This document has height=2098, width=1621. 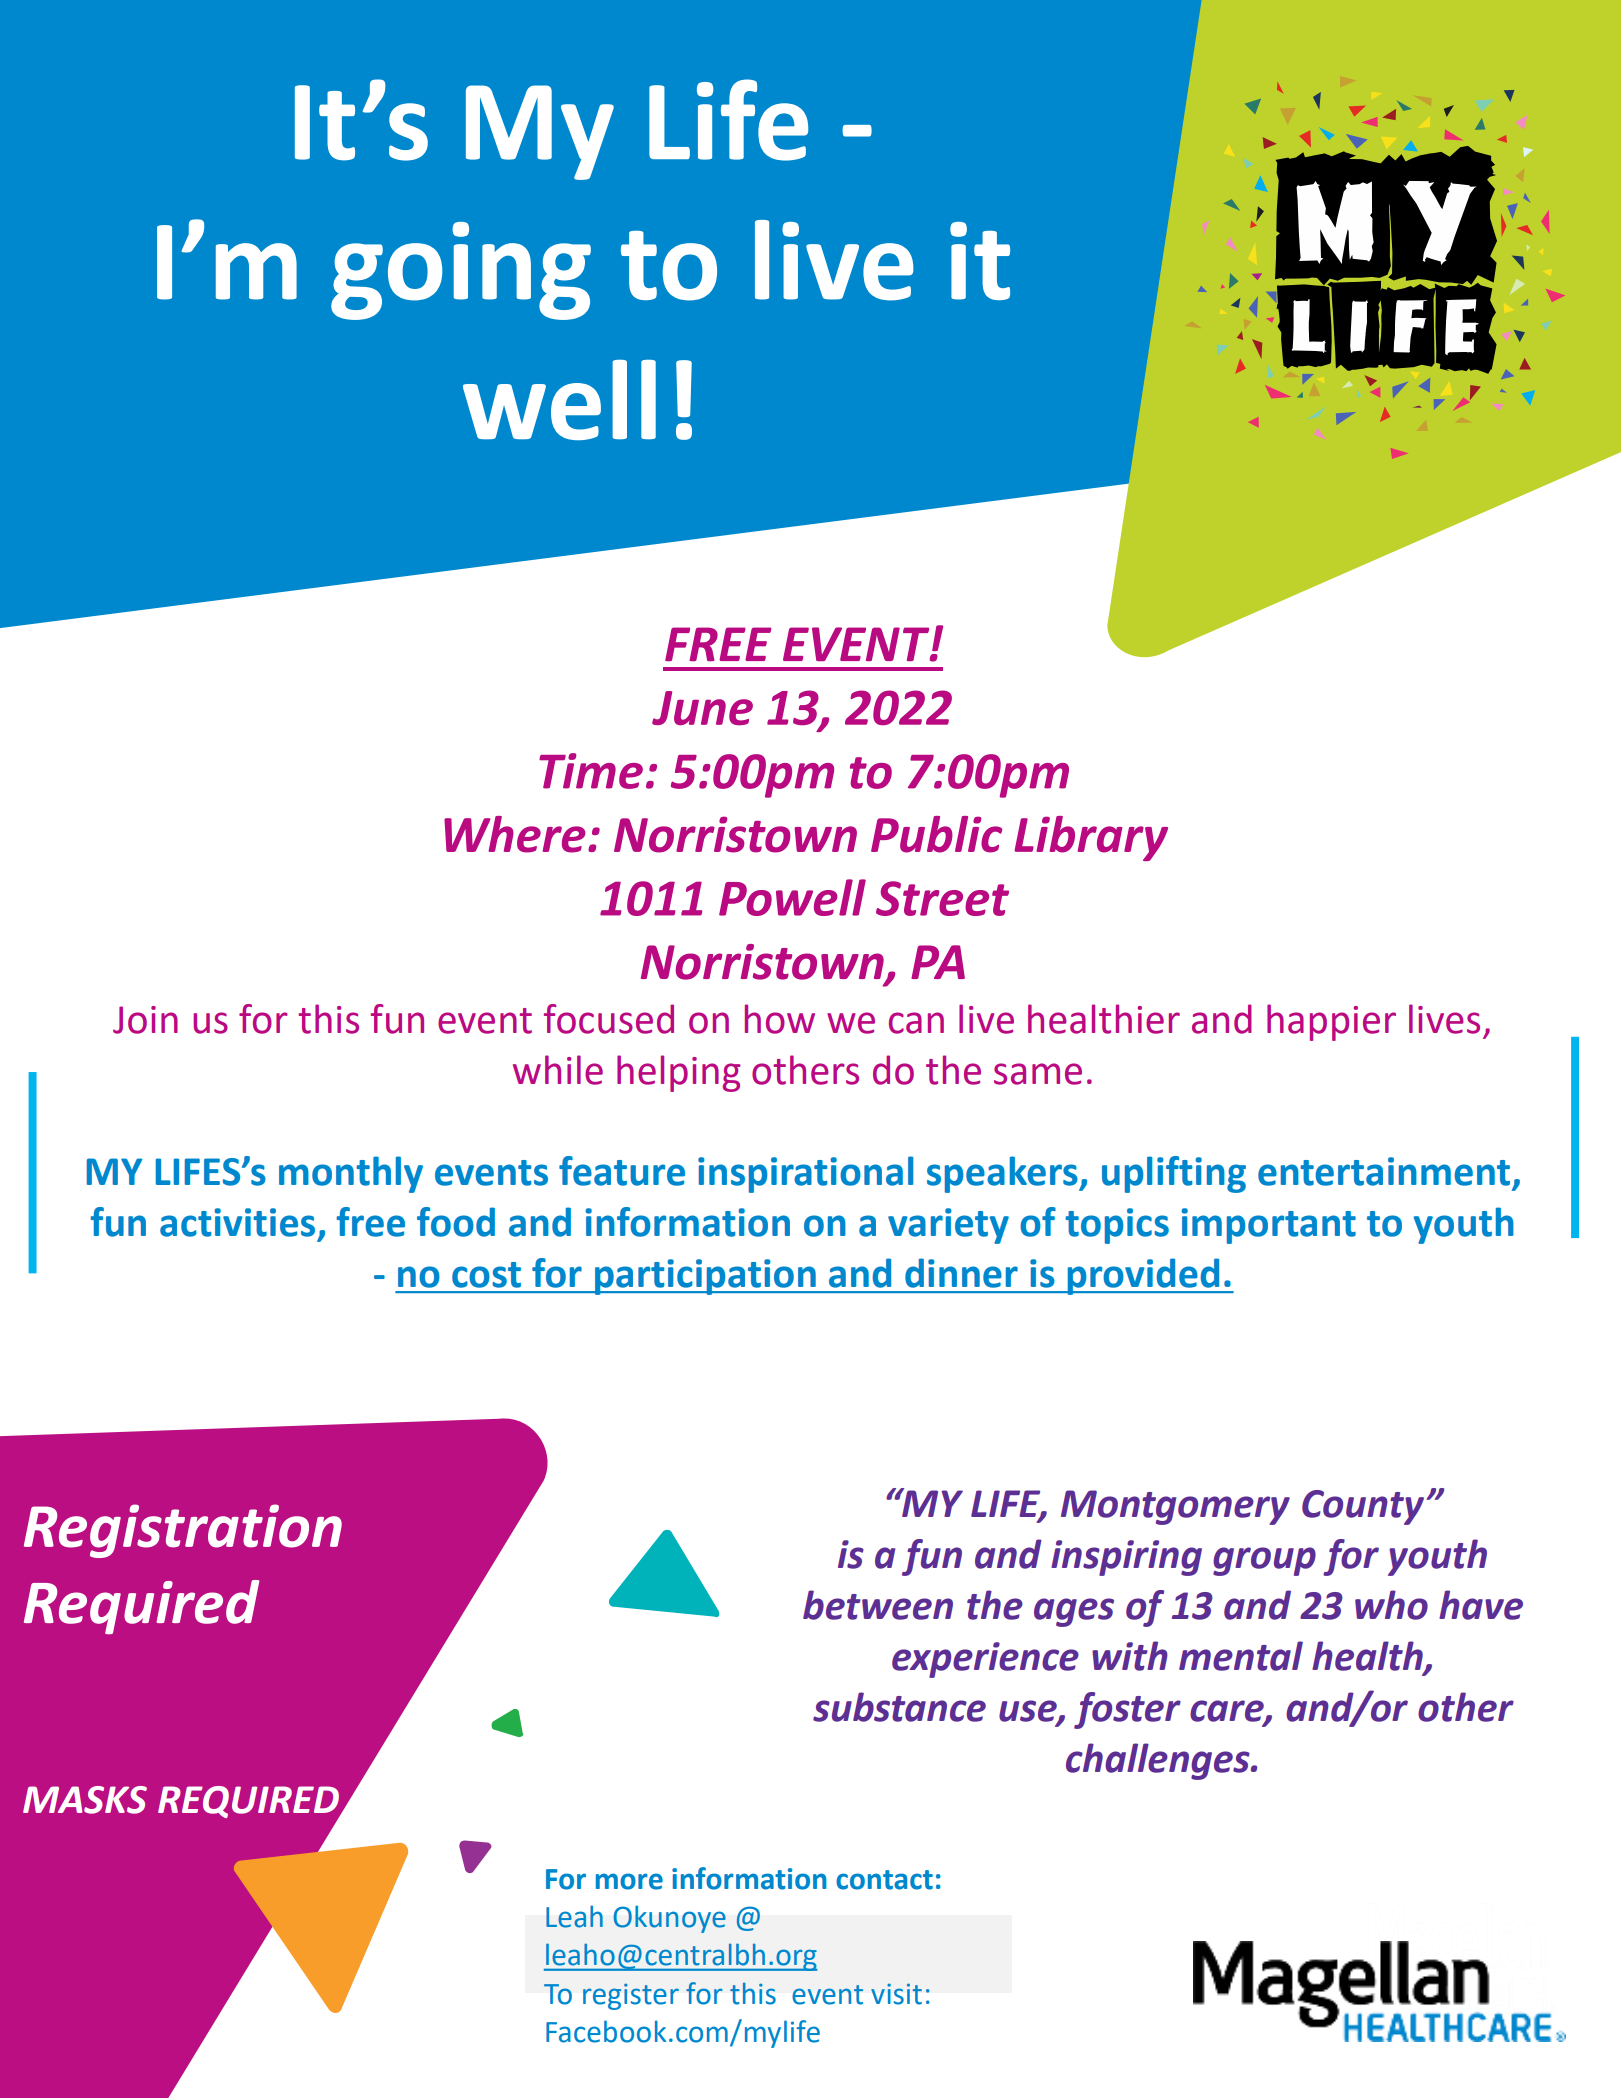 I want to click on between, so click(x=878, y=1605).
